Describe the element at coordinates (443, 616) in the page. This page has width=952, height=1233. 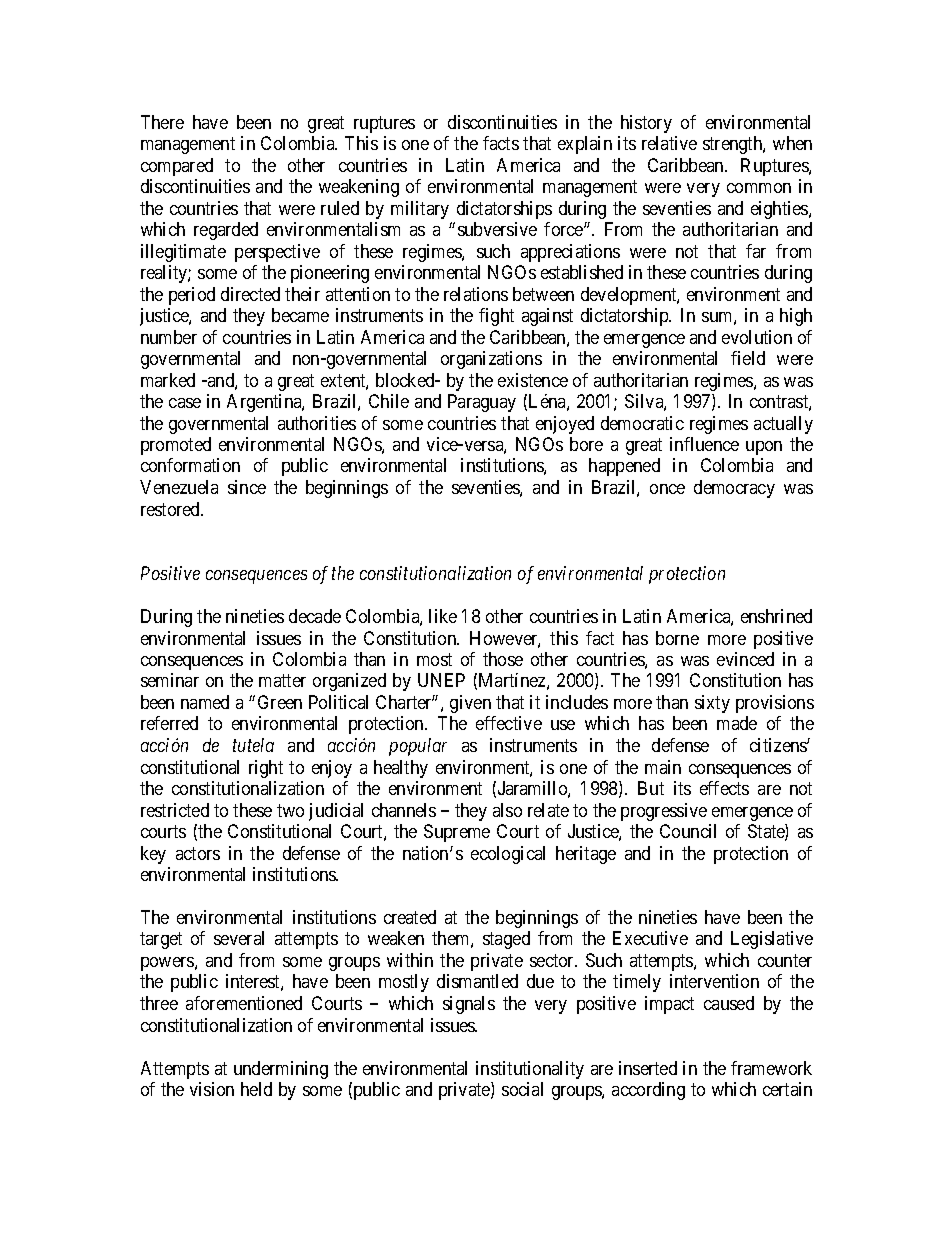
I see `like` at that location.
